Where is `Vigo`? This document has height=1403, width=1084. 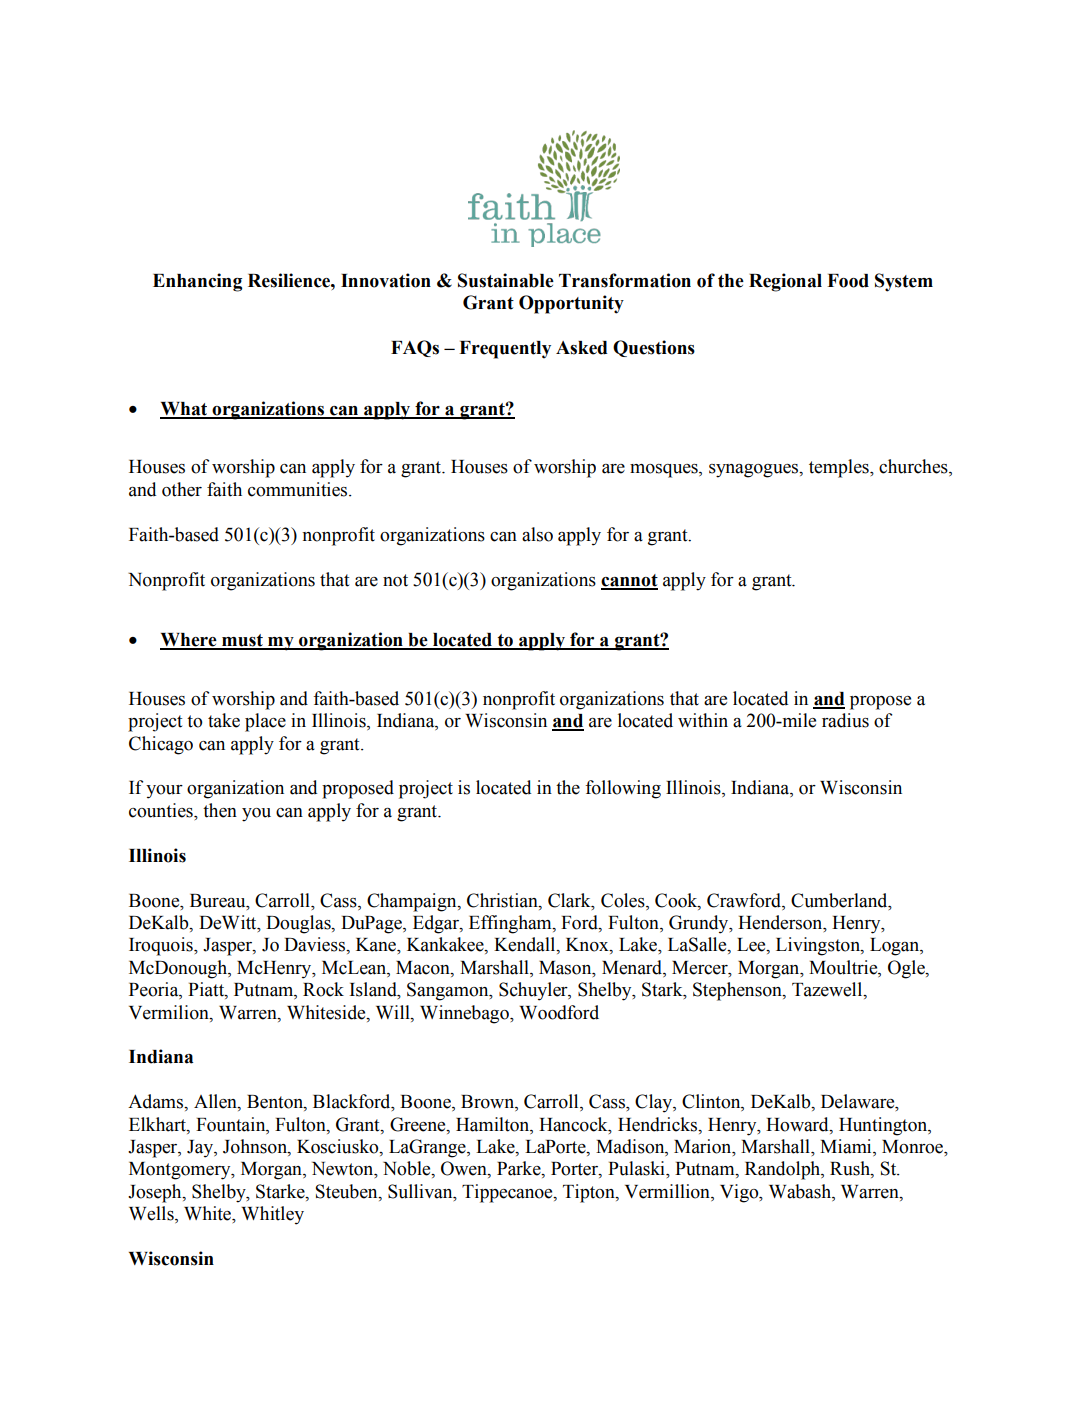 Vigo is located at coordinates (740, 1193).
